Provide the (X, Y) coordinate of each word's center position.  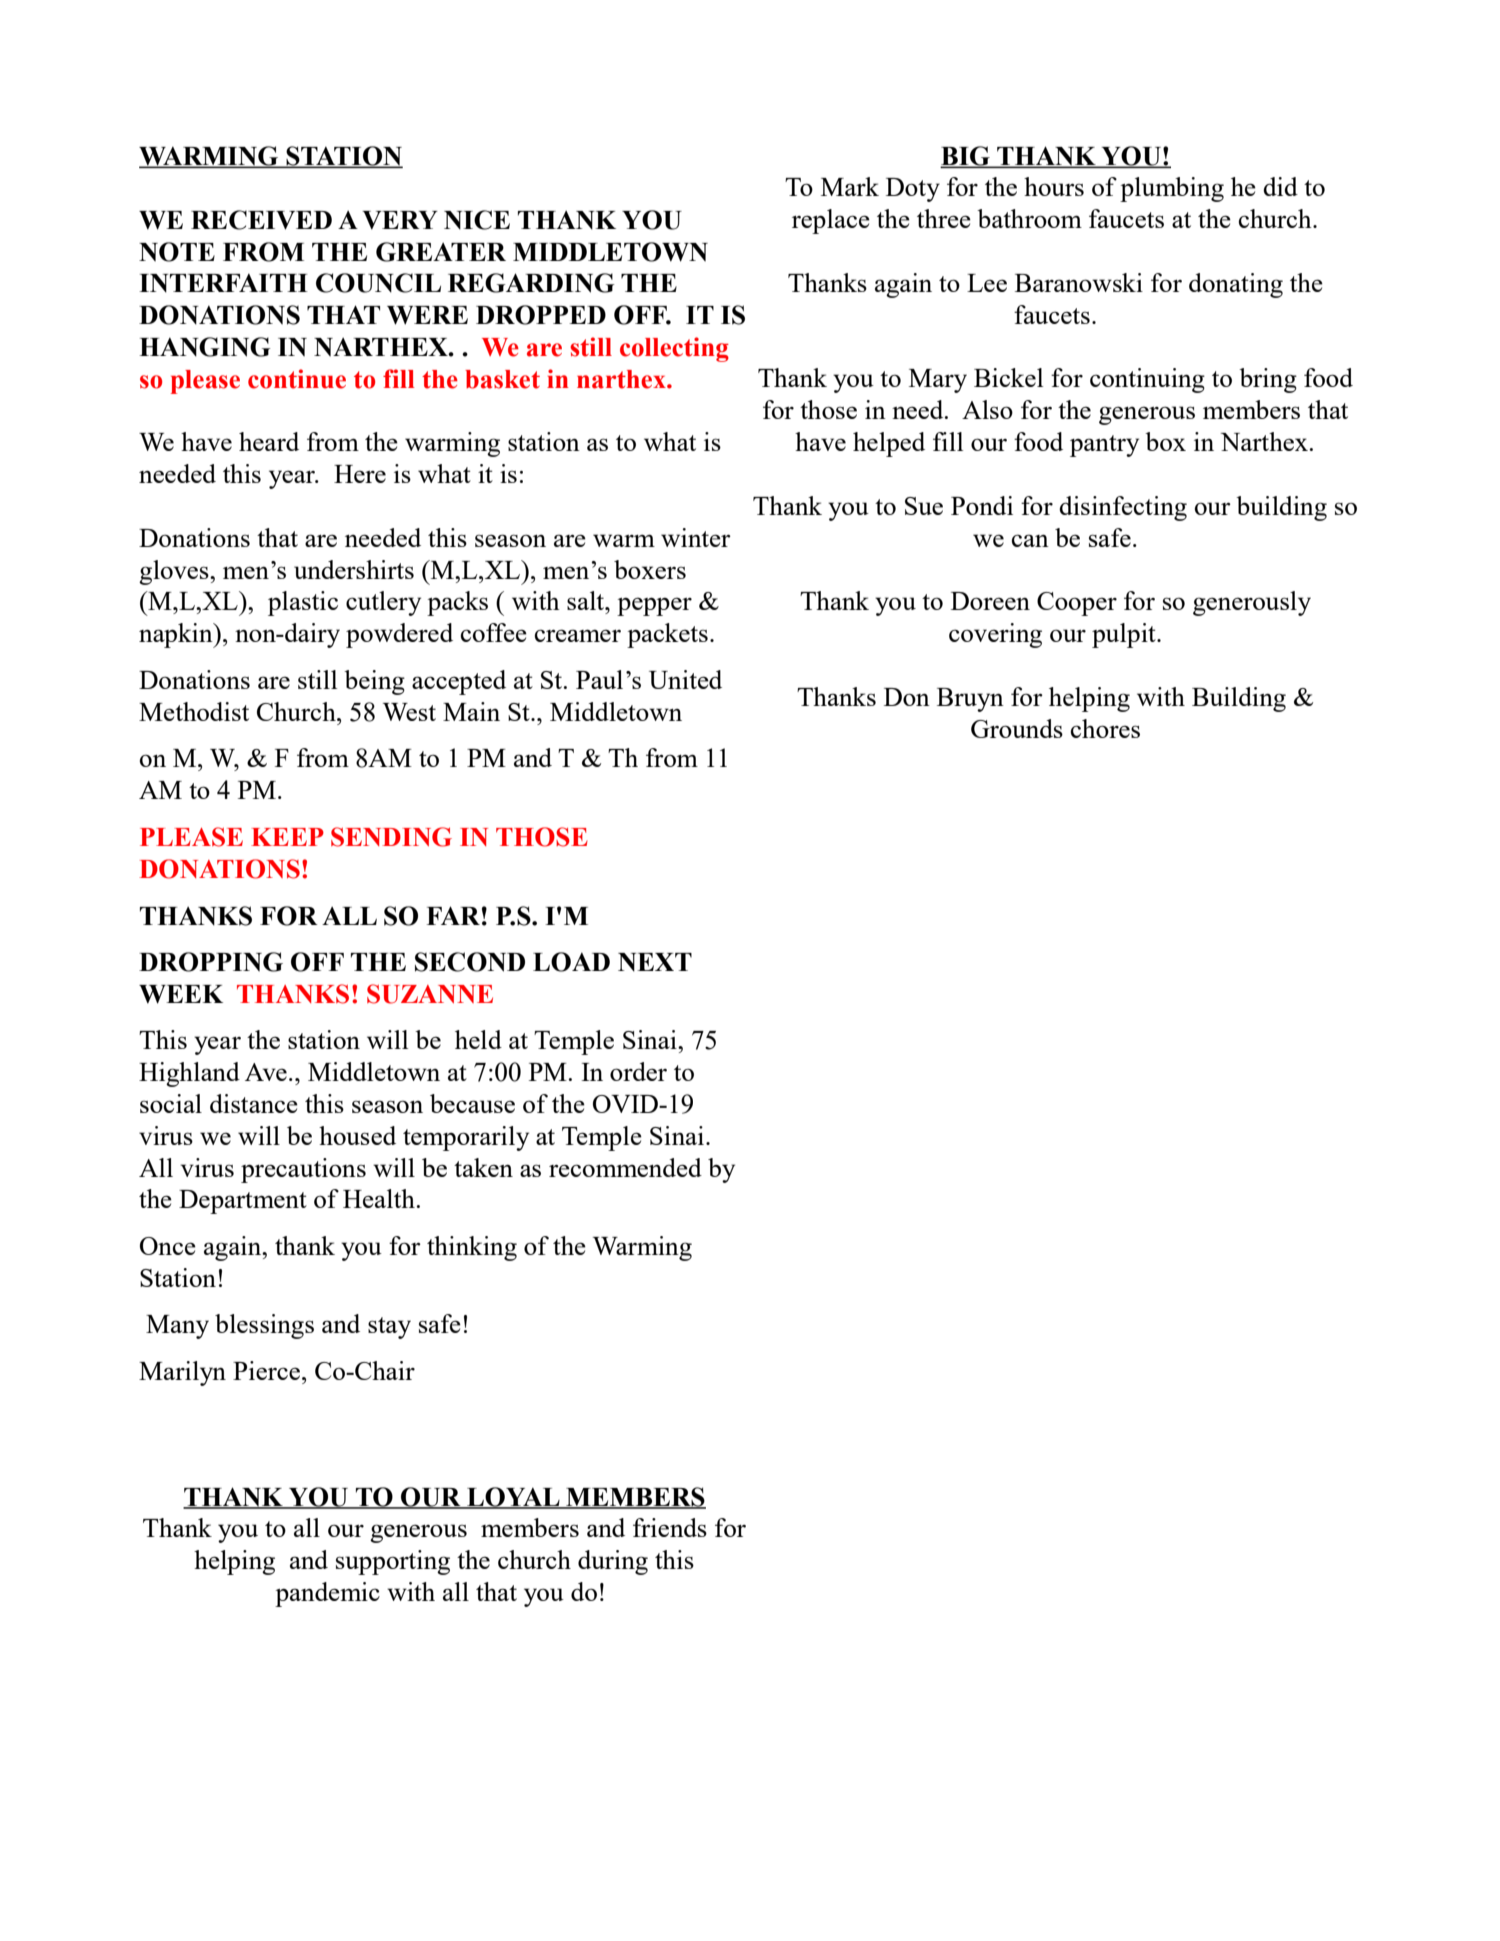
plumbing (1172, 189)
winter (696, 537)
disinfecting (1123, 508)
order (638, 1071)
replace (831, 221)
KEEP (287, 837)
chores (1105, 728)
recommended (625, 1167)
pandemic (327, 1594)
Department (243, 1202)
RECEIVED (261, 220)
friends (670, 1527)
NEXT (655, 962)
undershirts (354, 569)
